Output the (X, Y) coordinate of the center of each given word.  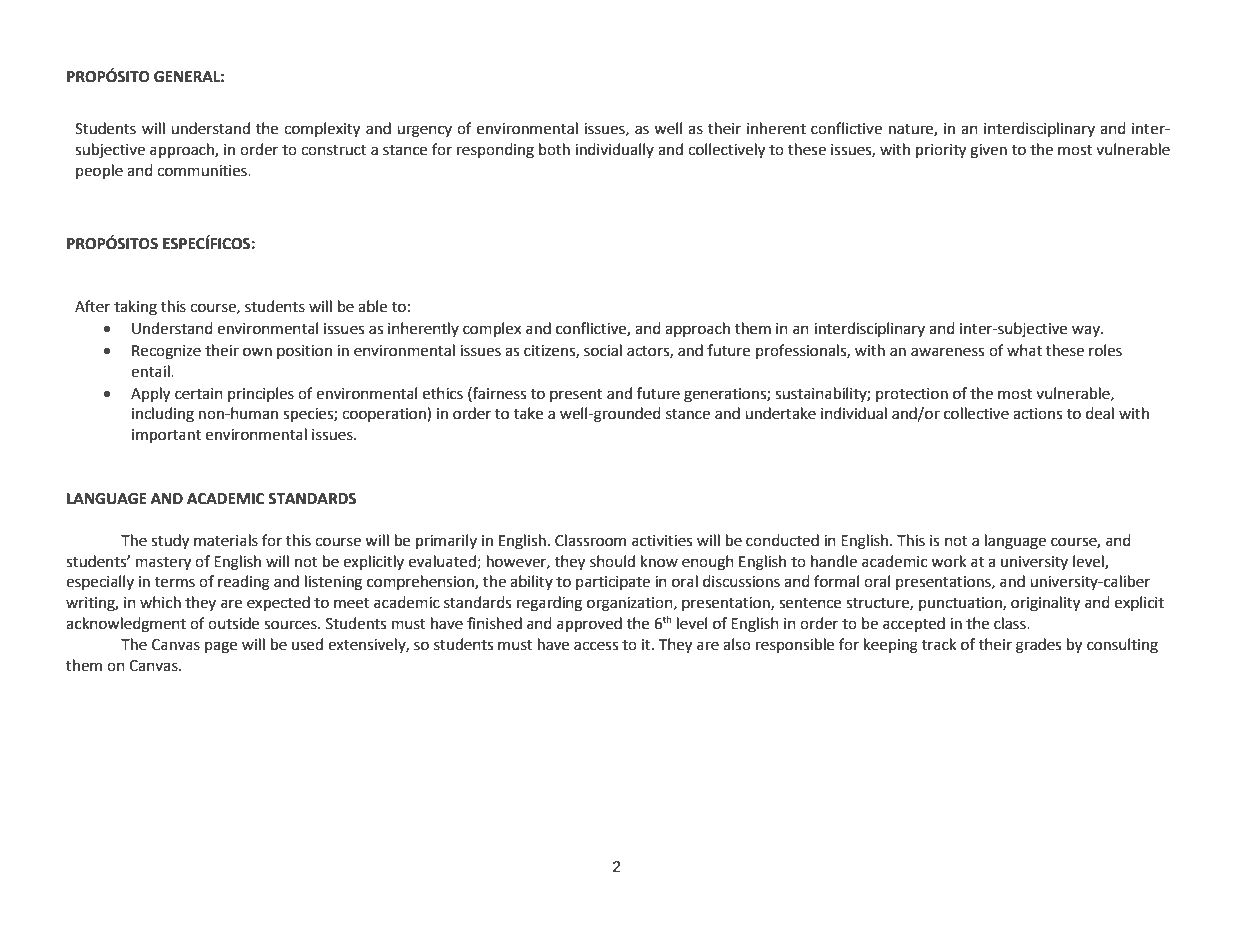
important (166, 436)
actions (1037, 414)
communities (203, 171)
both (554, 149)
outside (233, 623)
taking (135, 308)
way (1087, 331)
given (988, 151)
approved (589, 625)
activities (662, 541)
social (603, 350)
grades (1038, 646)
